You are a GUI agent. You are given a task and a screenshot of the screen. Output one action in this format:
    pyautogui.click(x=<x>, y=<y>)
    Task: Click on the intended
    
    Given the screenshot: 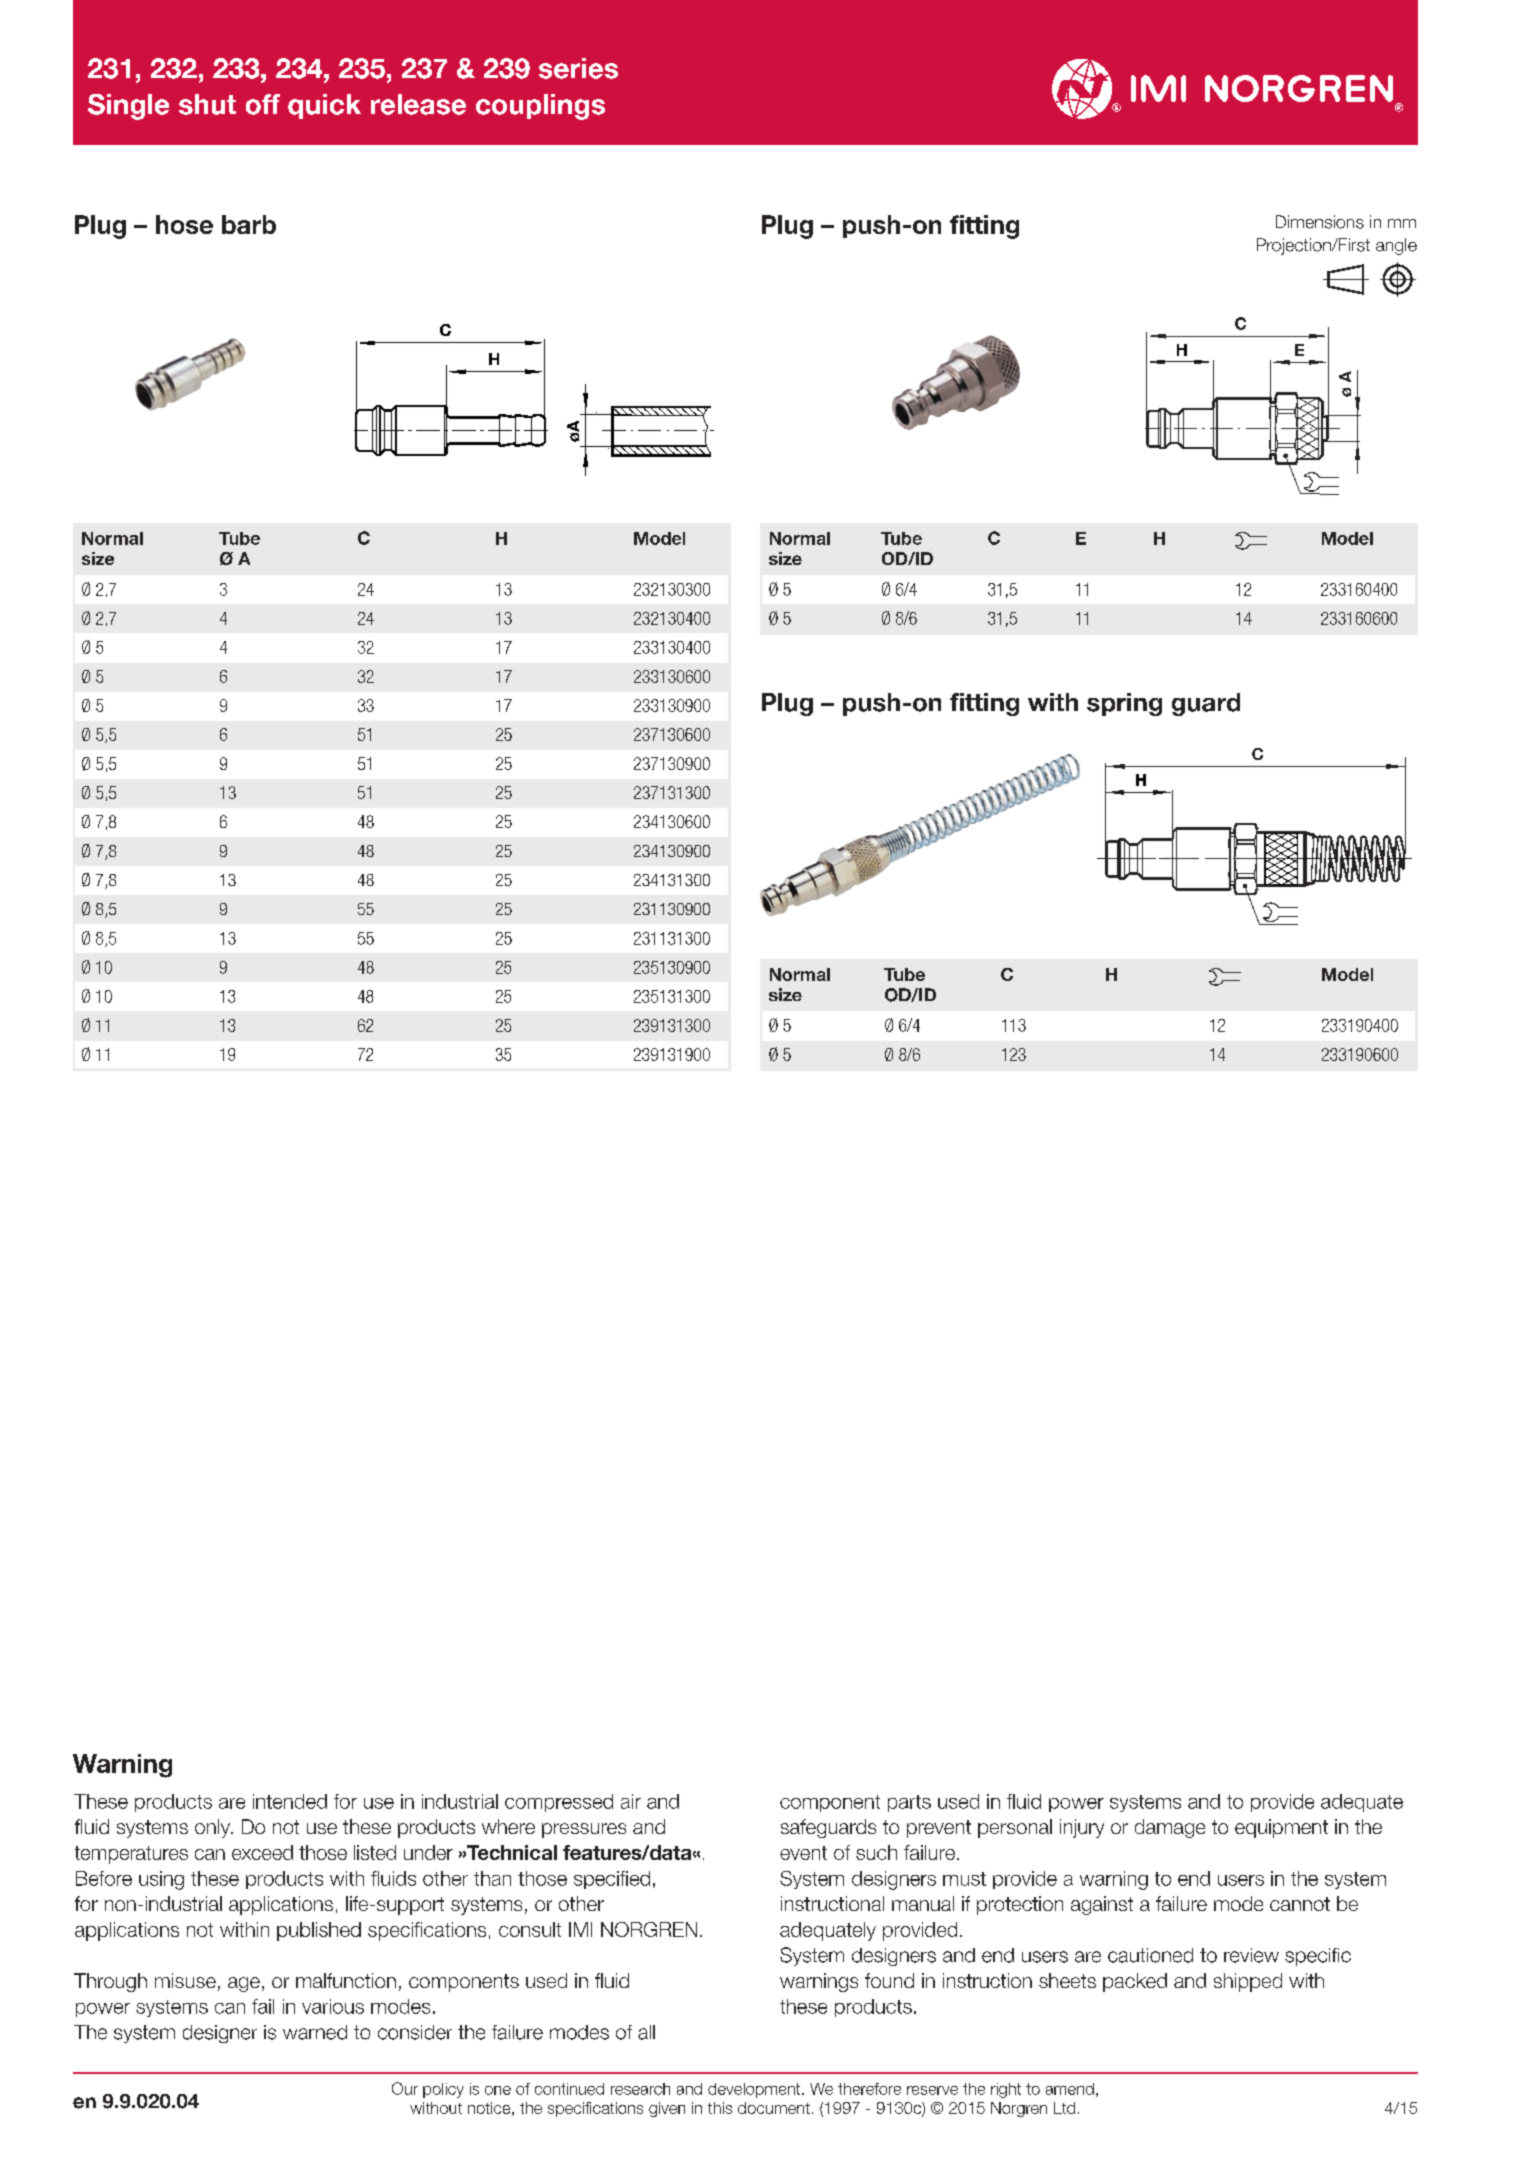 What is the action you would take?
    pyautogui.click(x=290, y=1801)
